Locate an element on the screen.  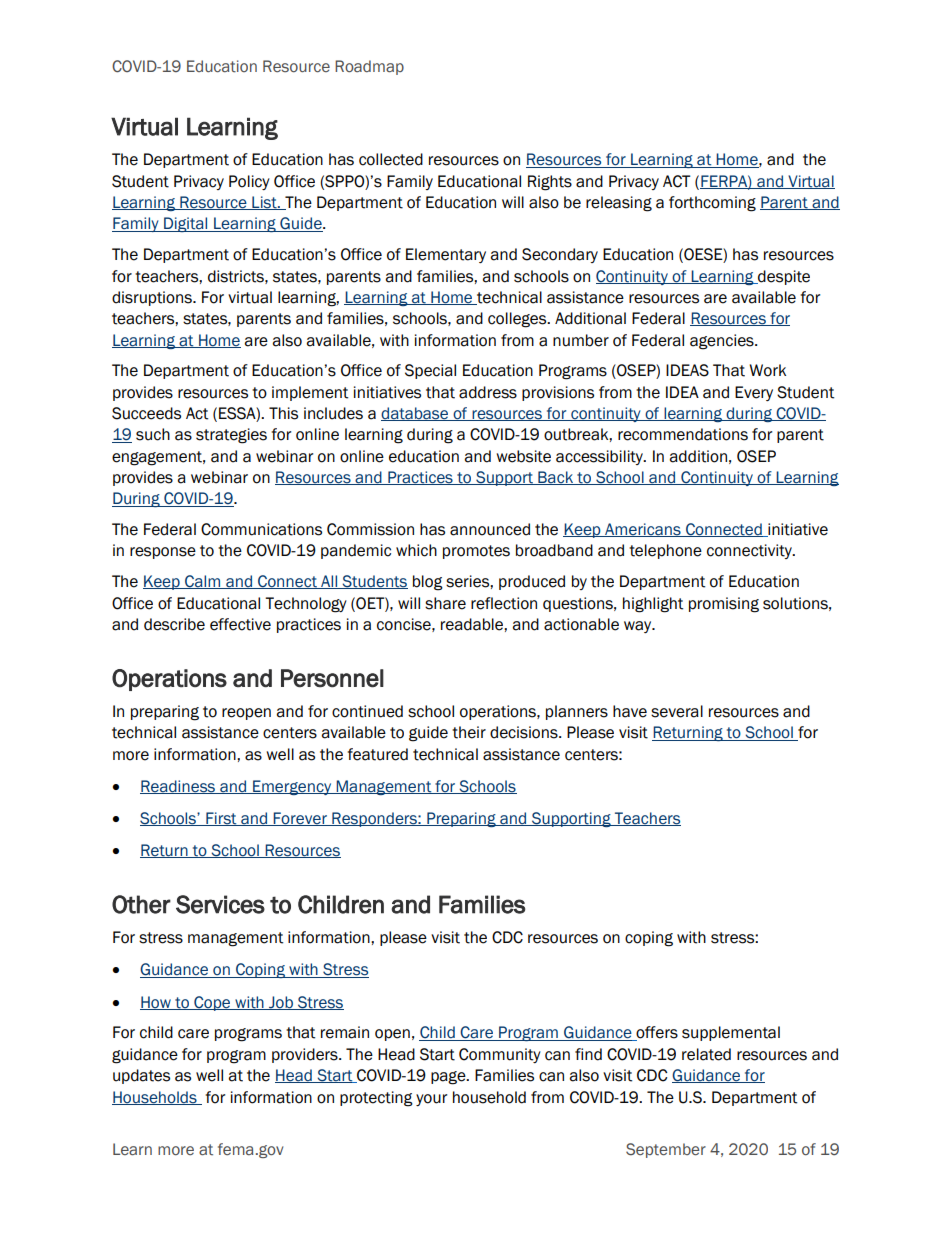
your is located at coordinates (431, 1100).
